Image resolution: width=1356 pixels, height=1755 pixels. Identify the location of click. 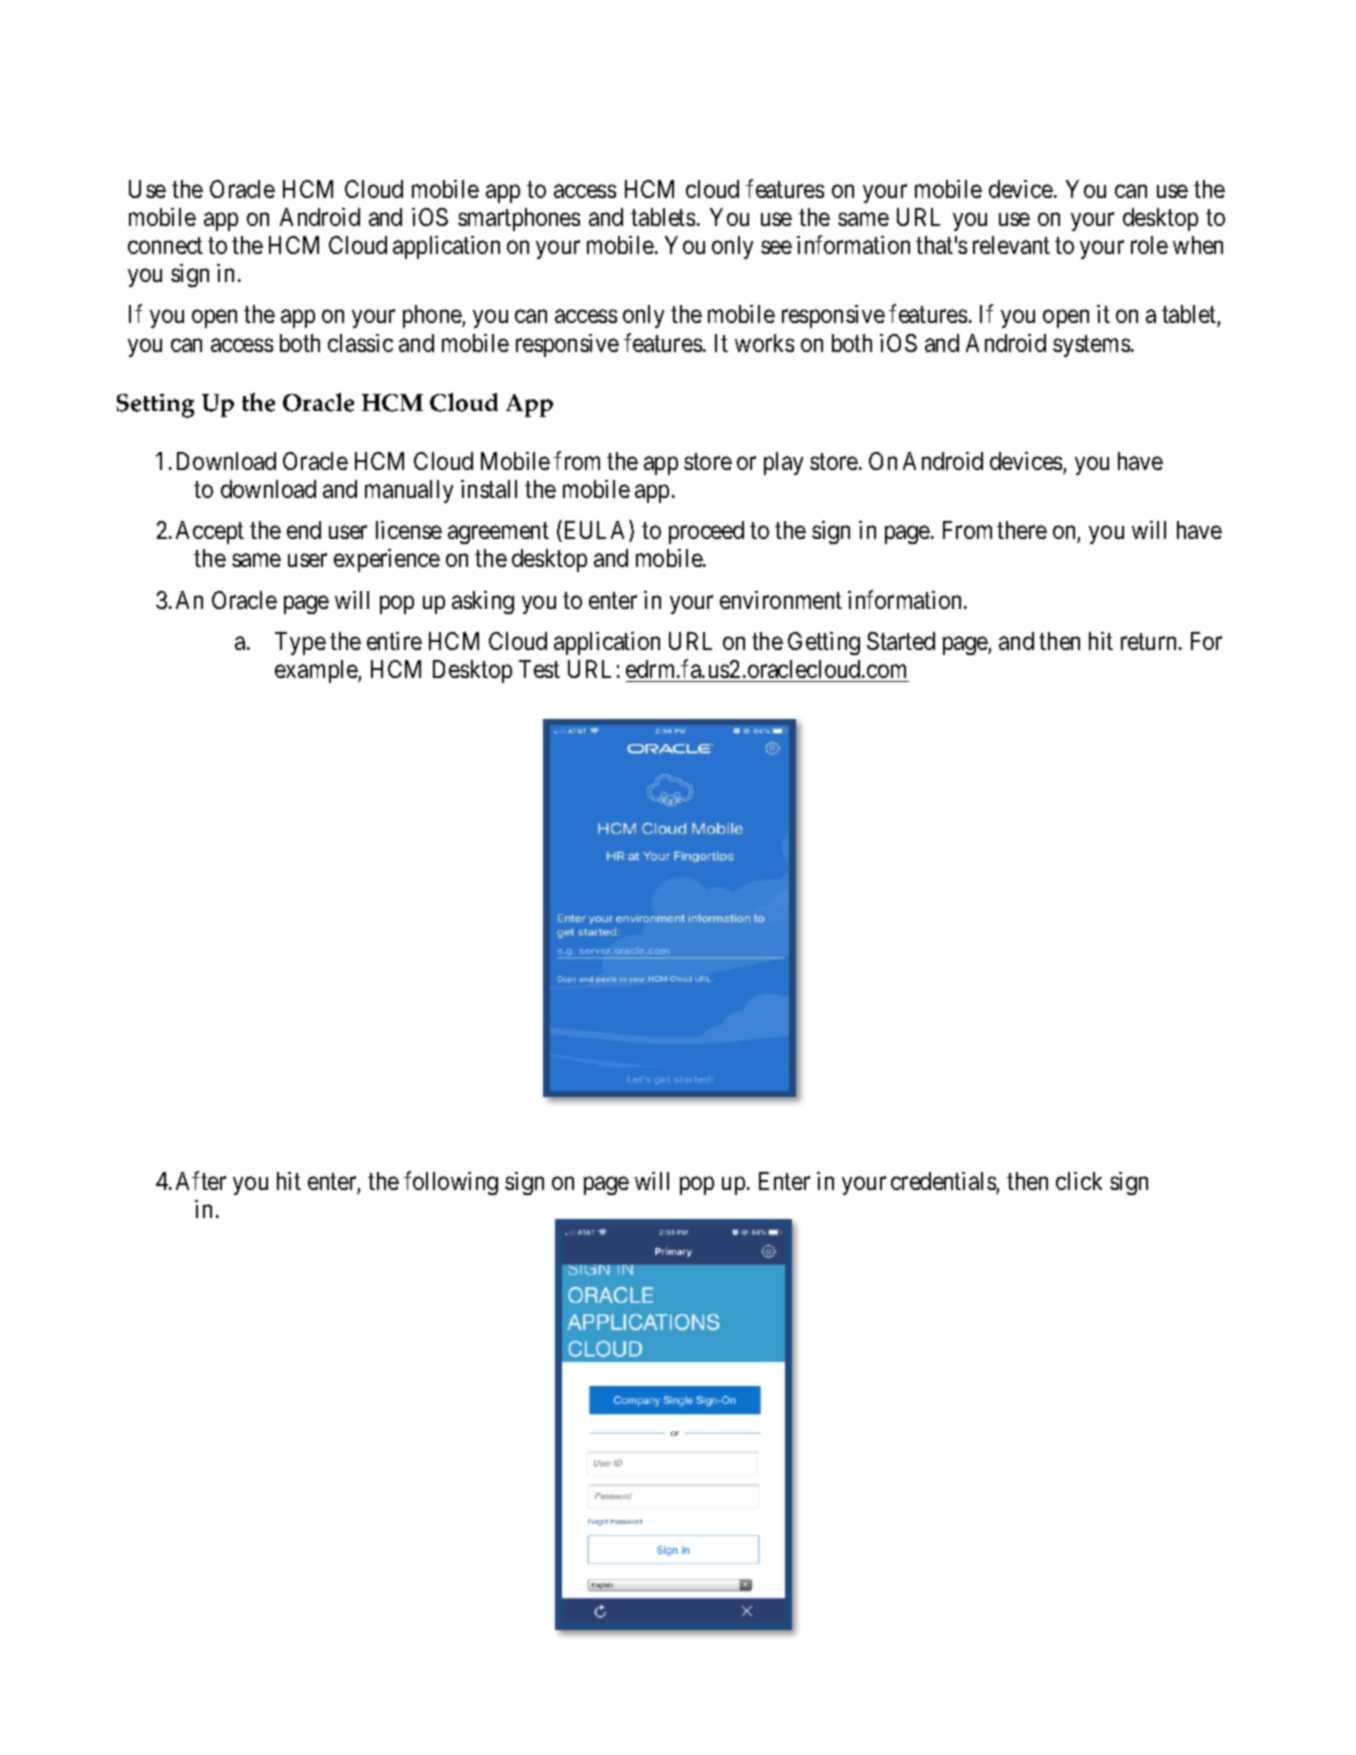
(1079, 1181).
